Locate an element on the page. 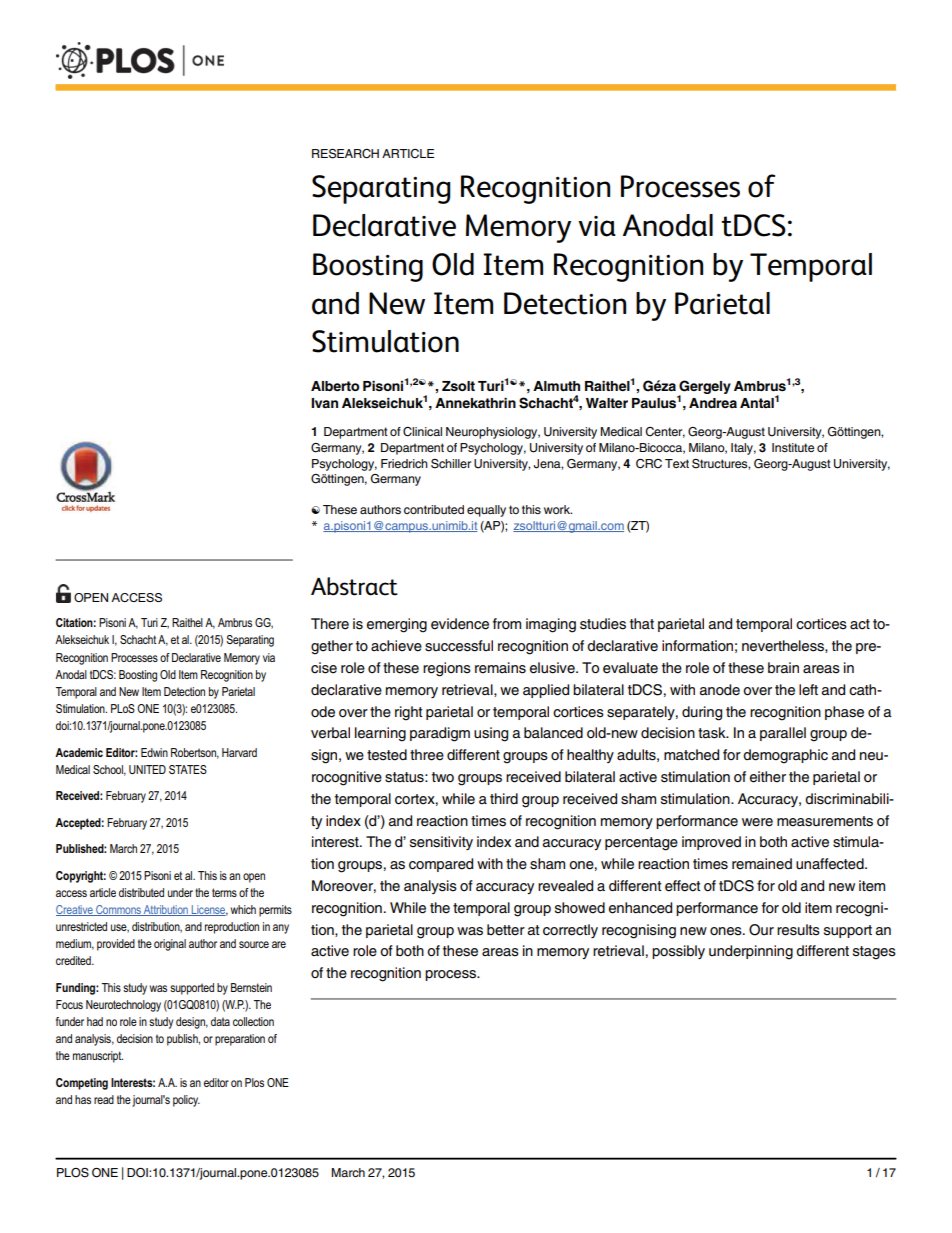 This page has width=952, height=1233. Alberto is located at coordinates (335, 386).
